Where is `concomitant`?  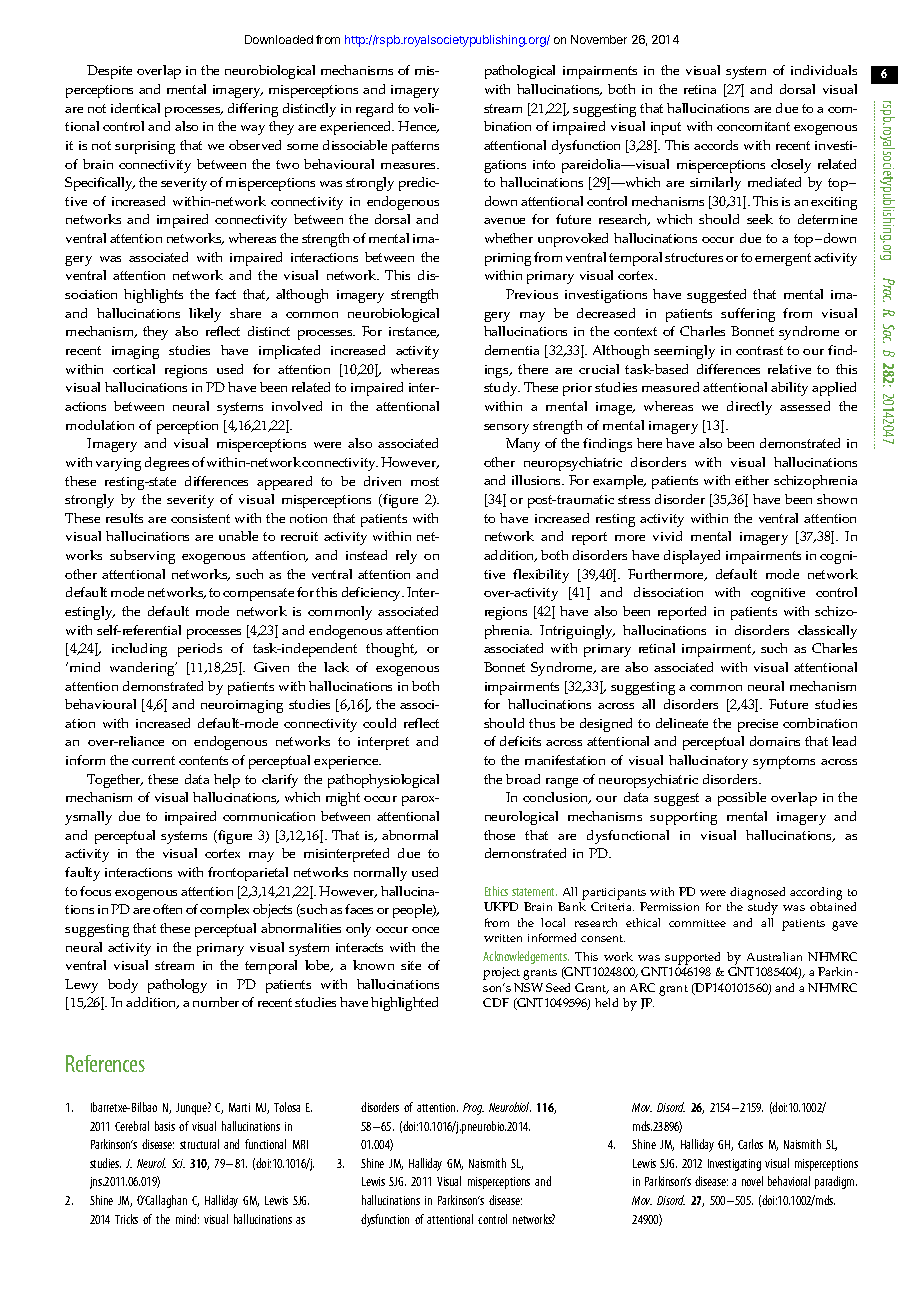 concomitant is located at coordinates (753, 126).
